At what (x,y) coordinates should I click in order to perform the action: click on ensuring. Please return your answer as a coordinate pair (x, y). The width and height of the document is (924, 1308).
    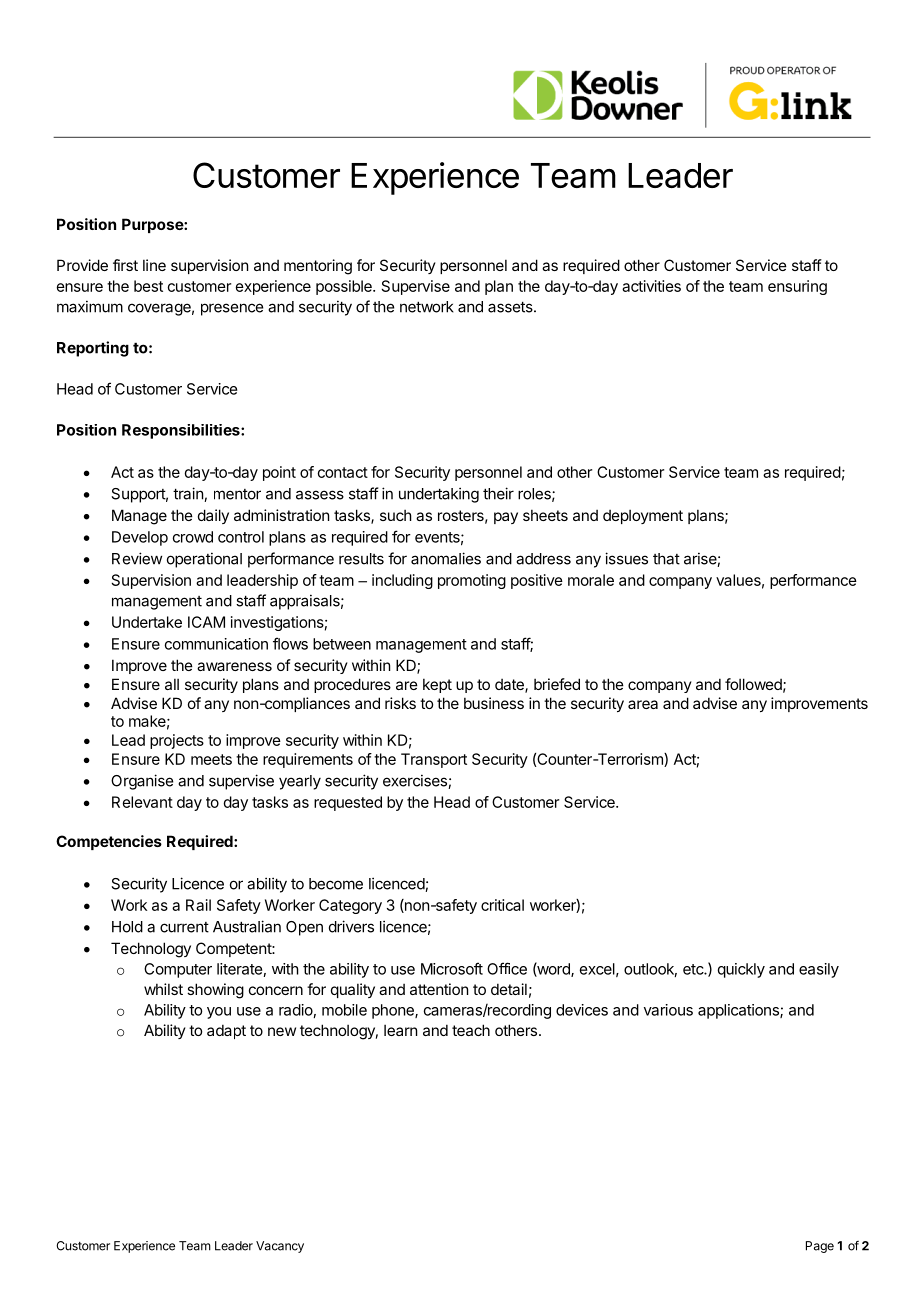
    Looking at the image, I should click on (797, 287).
